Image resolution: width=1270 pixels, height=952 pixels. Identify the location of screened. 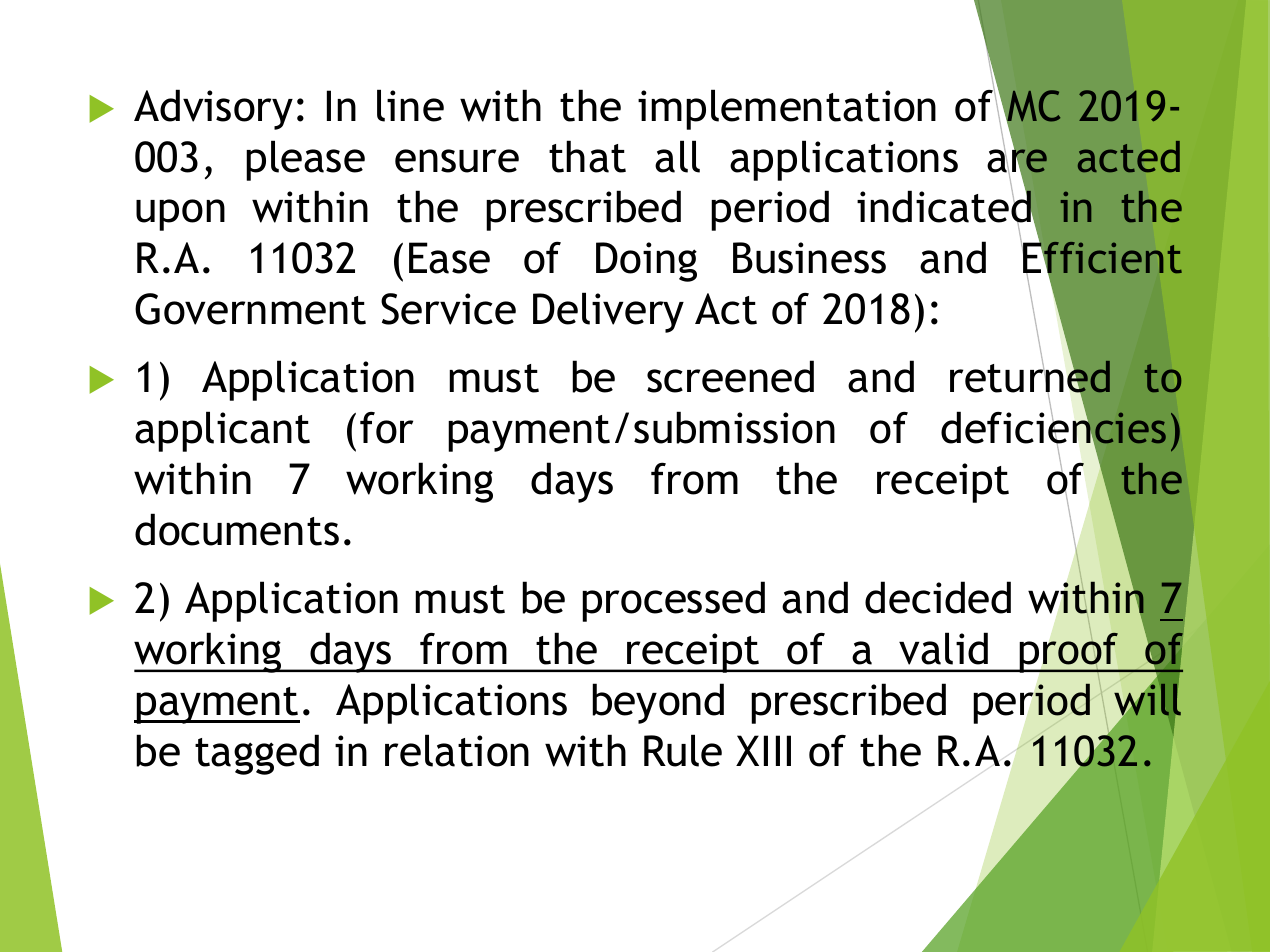
(730, 376).
